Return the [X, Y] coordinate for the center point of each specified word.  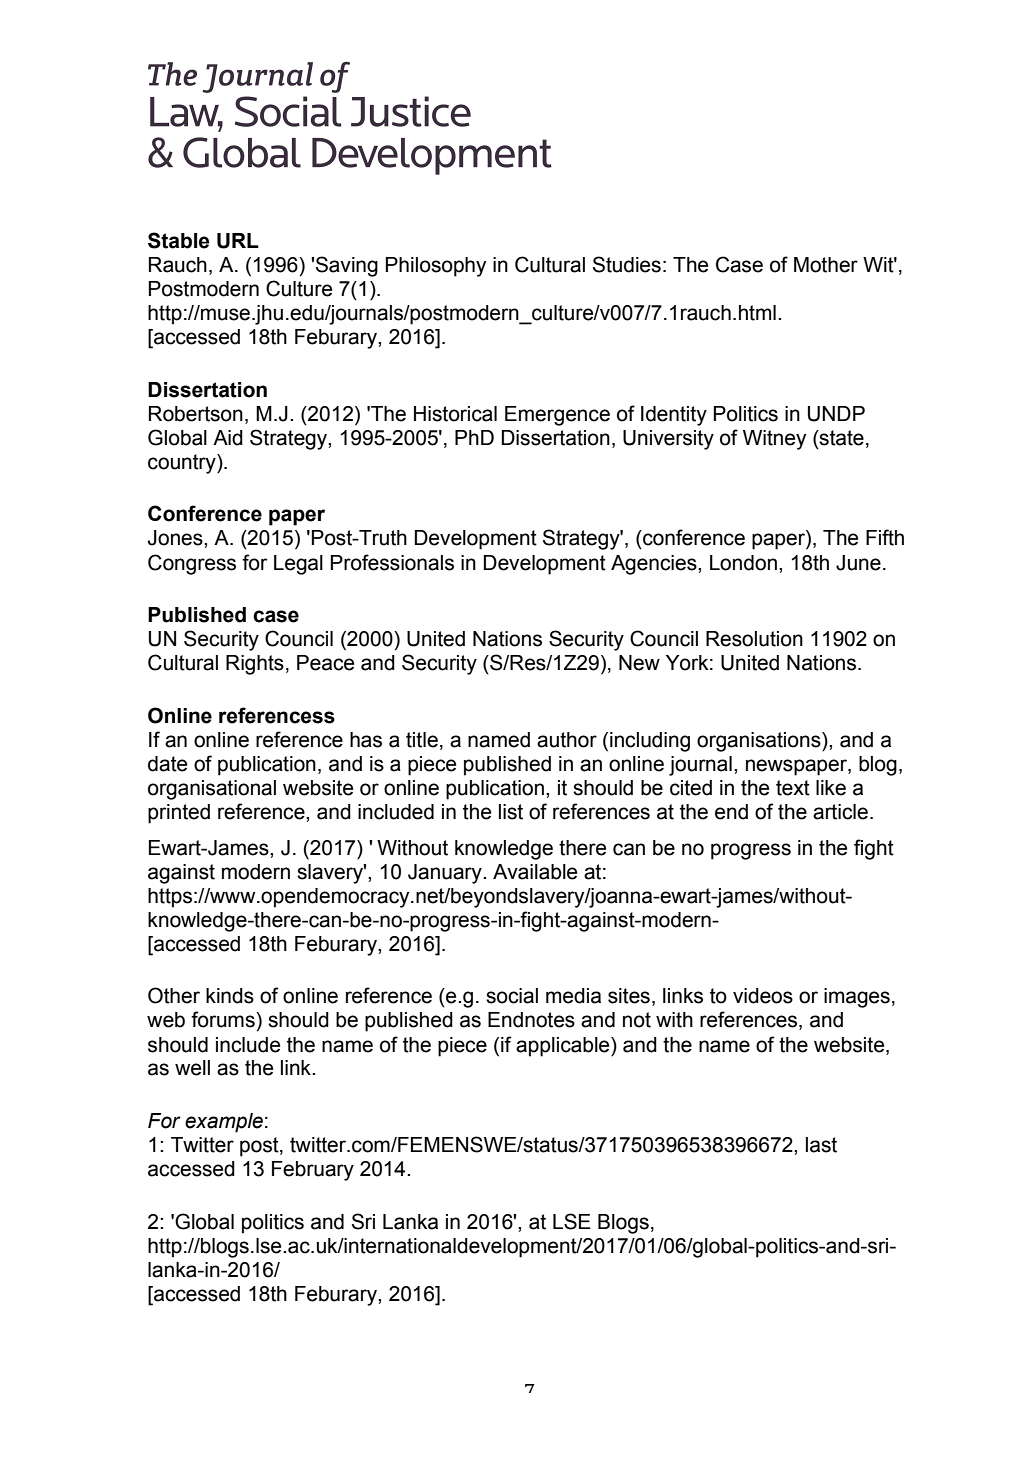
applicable [564, 1047]
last [821, 1145]
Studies [627, 264]
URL [238, 241]
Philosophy [436, 267]
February [313, 1171]
